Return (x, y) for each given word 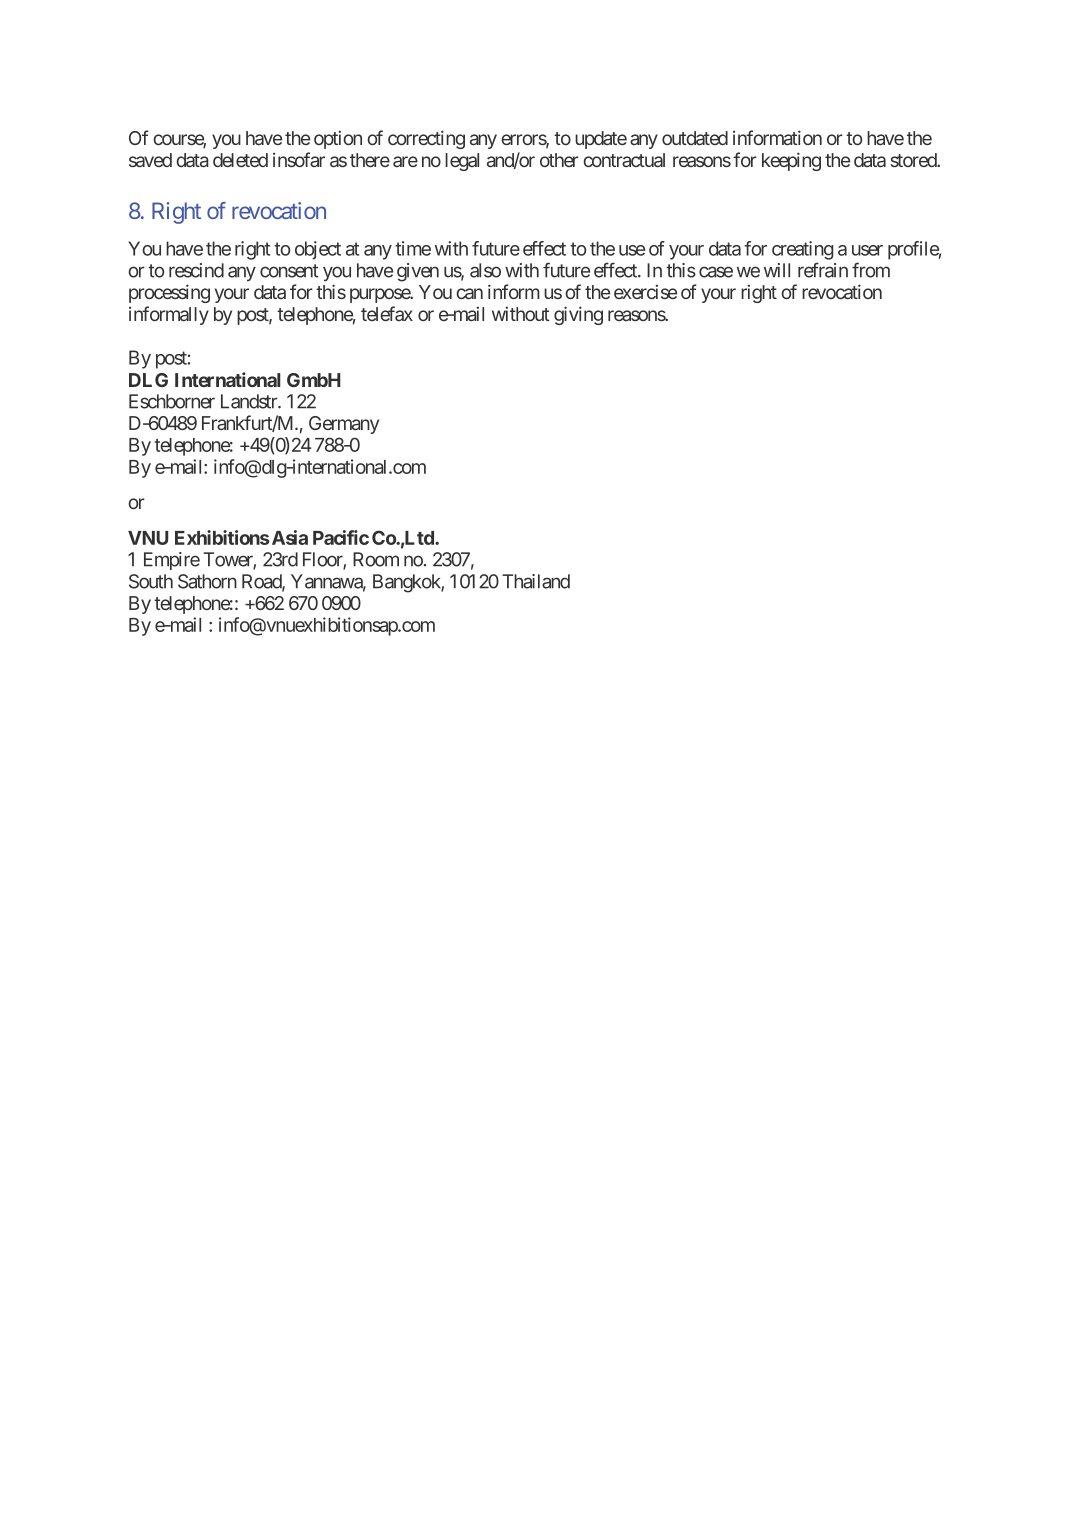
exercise (645, 291)
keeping (791, 161)
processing (169, 293)
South (151, 581)
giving (578, 315)
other (559, 160)
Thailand (536, 581)
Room (376, 559)
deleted (240, 160)
